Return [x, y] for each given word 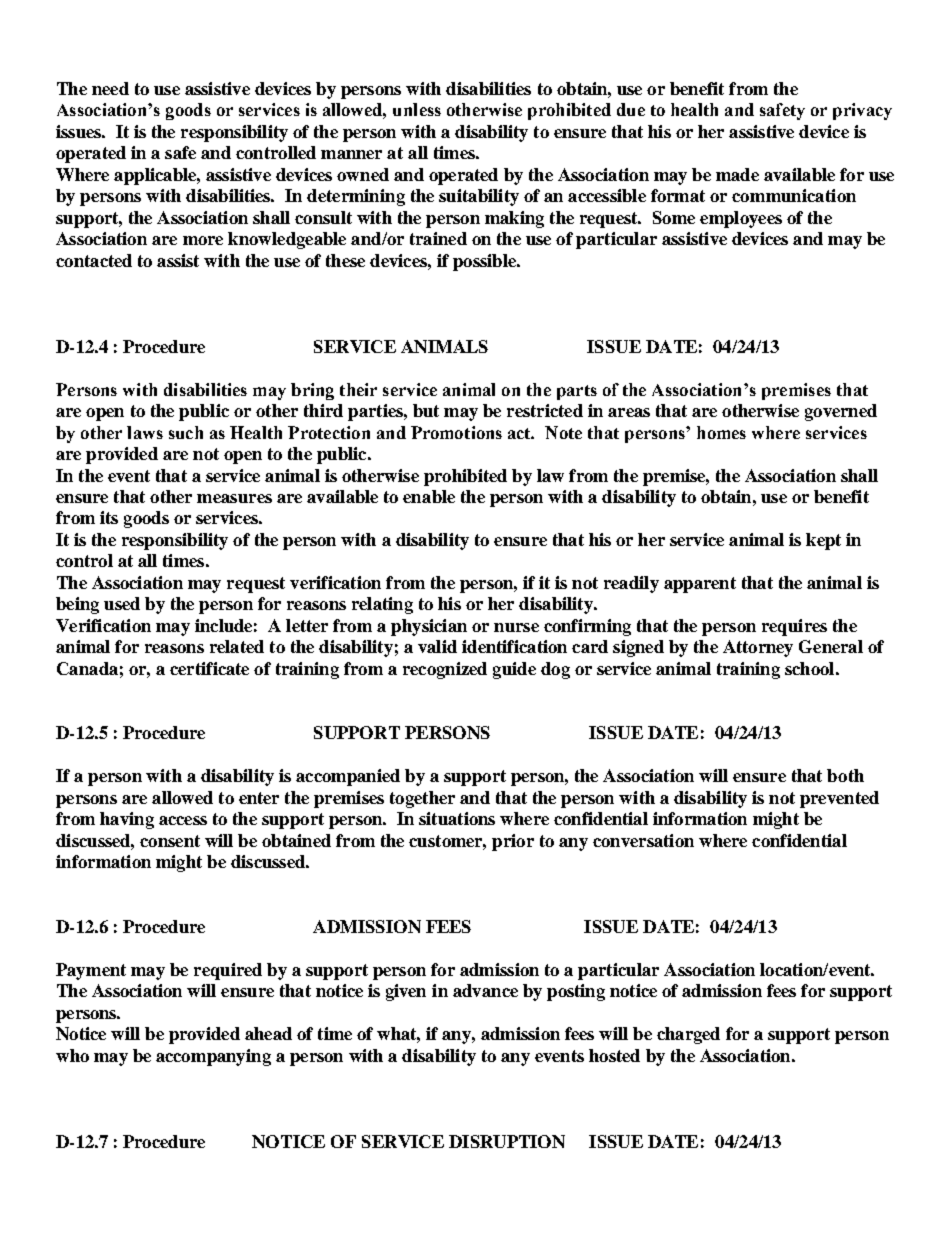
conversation [643, 840]
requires [794, 627]
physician [429, 627]
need [110, 88]
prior [513, 842]
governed [841, 412]
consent [170, 841]
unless [417, 109]
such [186, 432]
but [426, 410]
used [122, 603]
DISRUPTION [507, 1141]
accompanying [213, 1057]
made [737, 174]
